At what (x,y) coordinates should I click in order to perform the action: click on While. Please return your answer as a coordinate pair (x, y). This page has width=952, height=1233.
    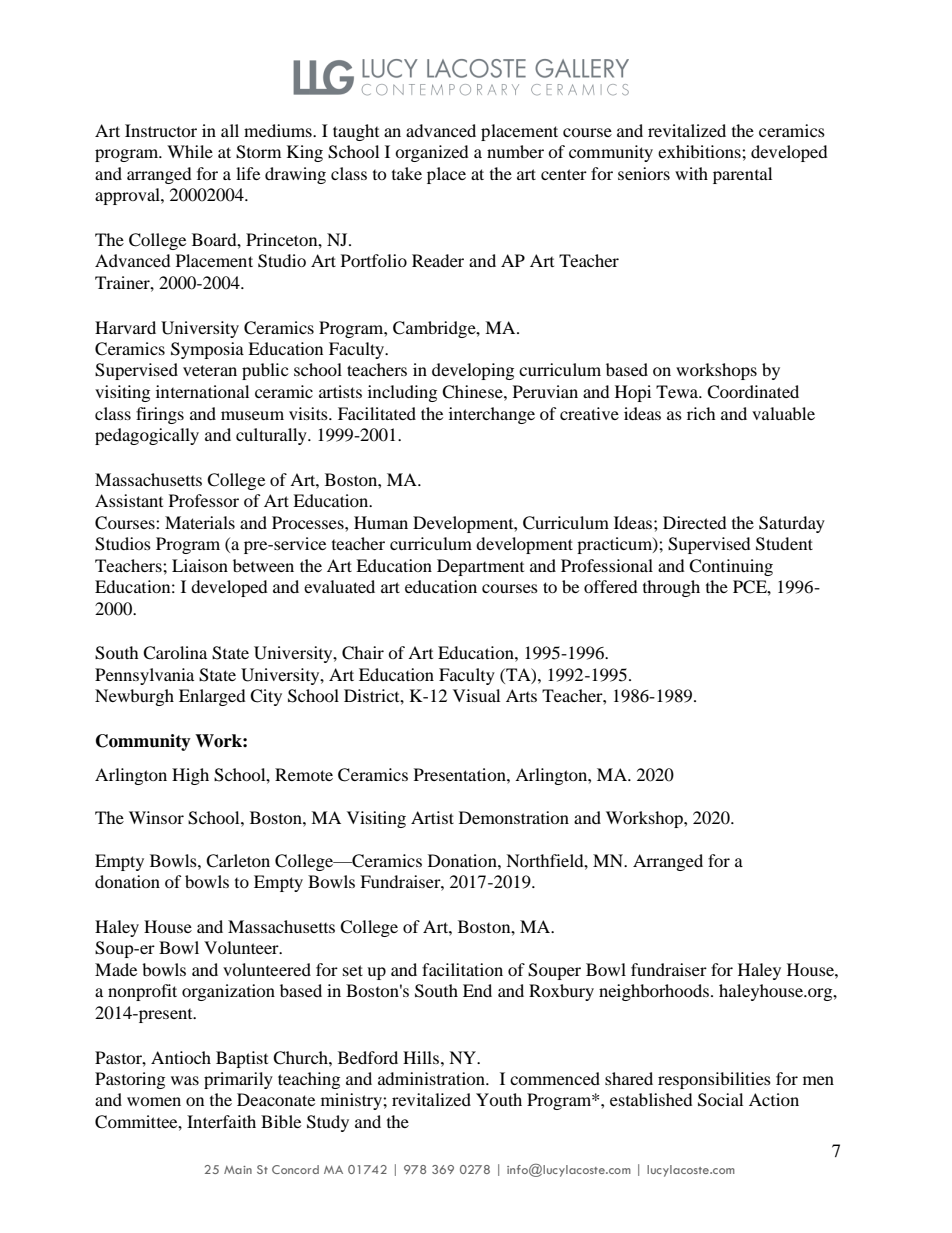
    Looking at the image, I should click on (190, 151).
